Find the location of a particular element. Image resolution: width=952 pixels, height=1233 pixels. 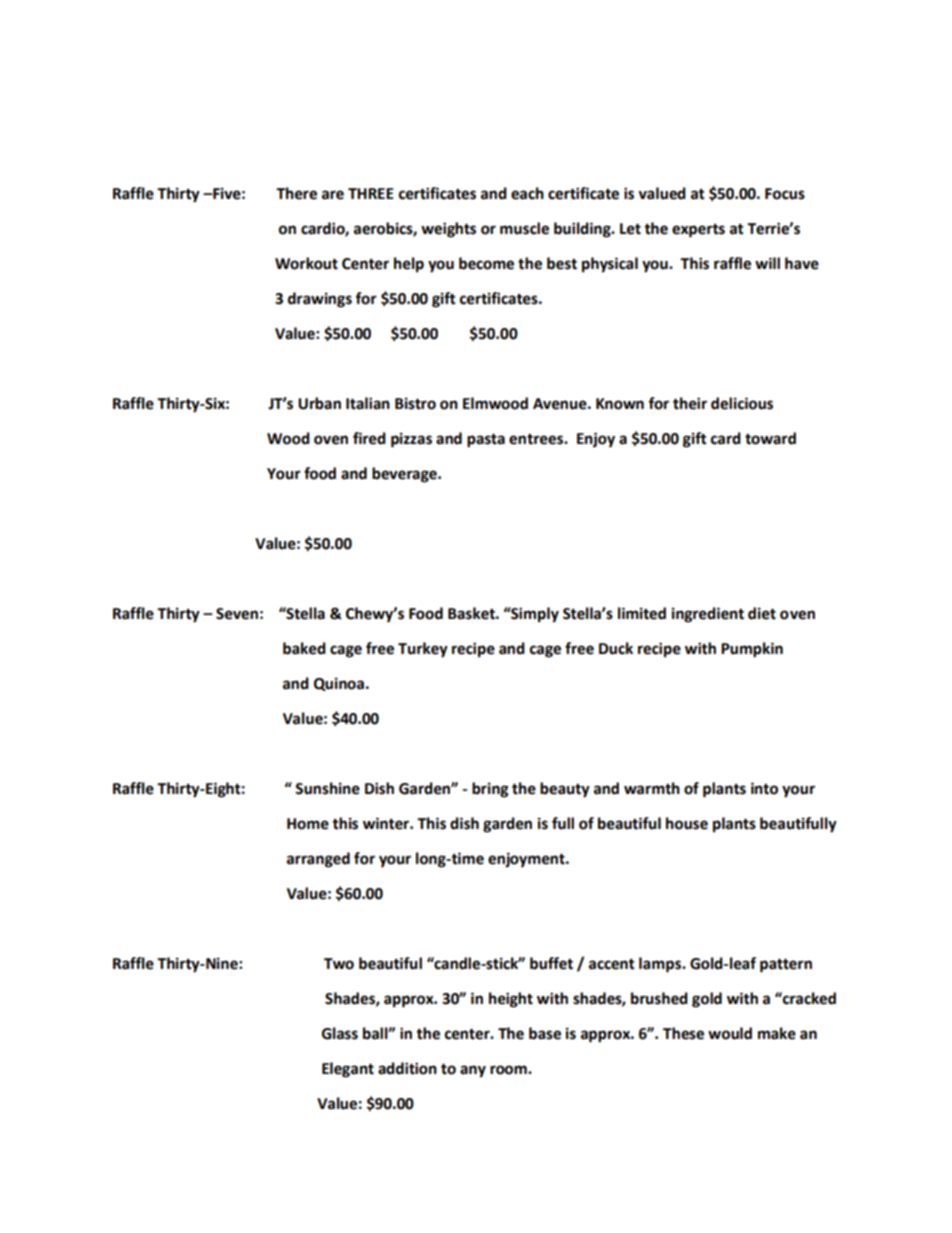

muscle is located at coordinates (524, 228).
